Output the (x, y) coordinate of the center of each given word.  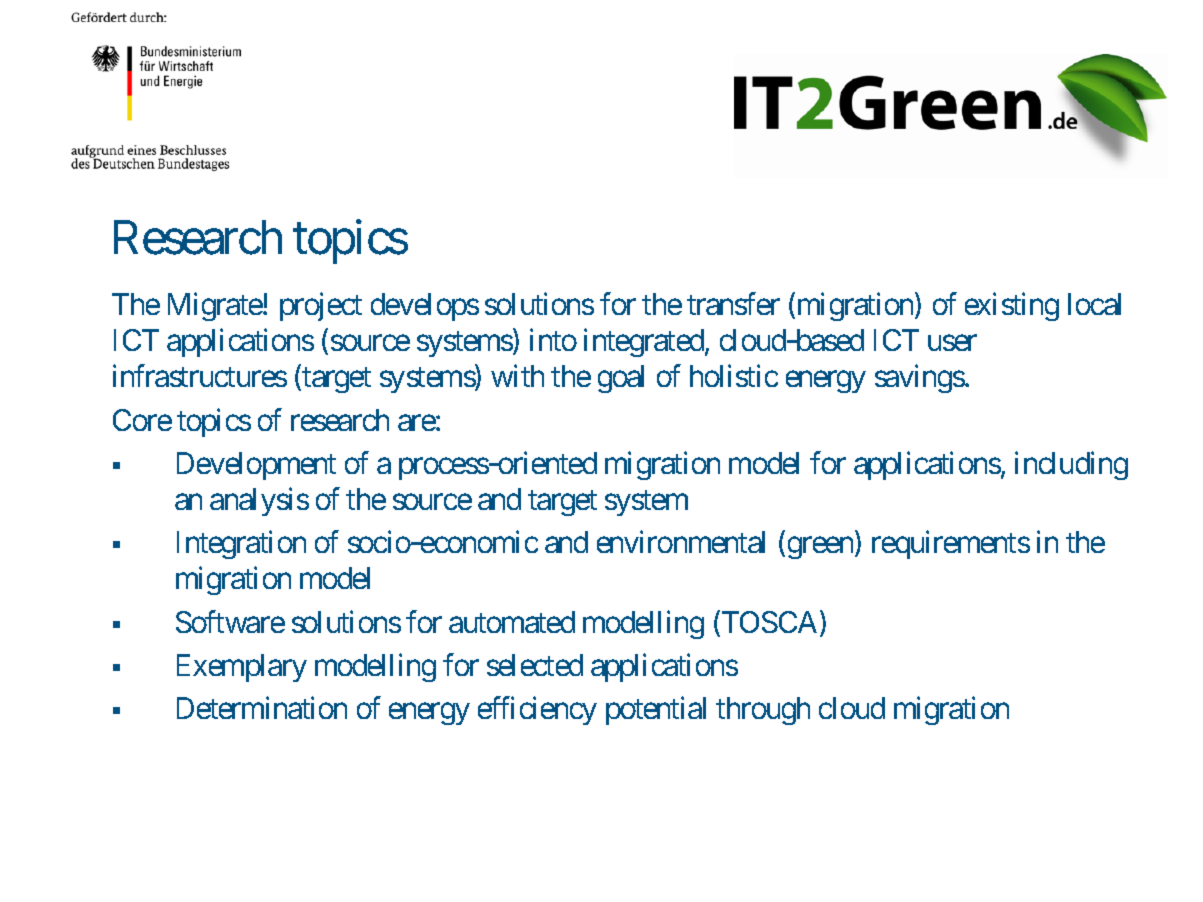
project (321, 307)
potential (656, 711)
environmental (681, 542)
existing (1012, 307)
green (820, 548)
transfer (733, 304)
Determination (262, 708)
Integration (241, 545)
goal (621, 379)
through (763, 711)
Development (256, 466)
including (1071, 465)
